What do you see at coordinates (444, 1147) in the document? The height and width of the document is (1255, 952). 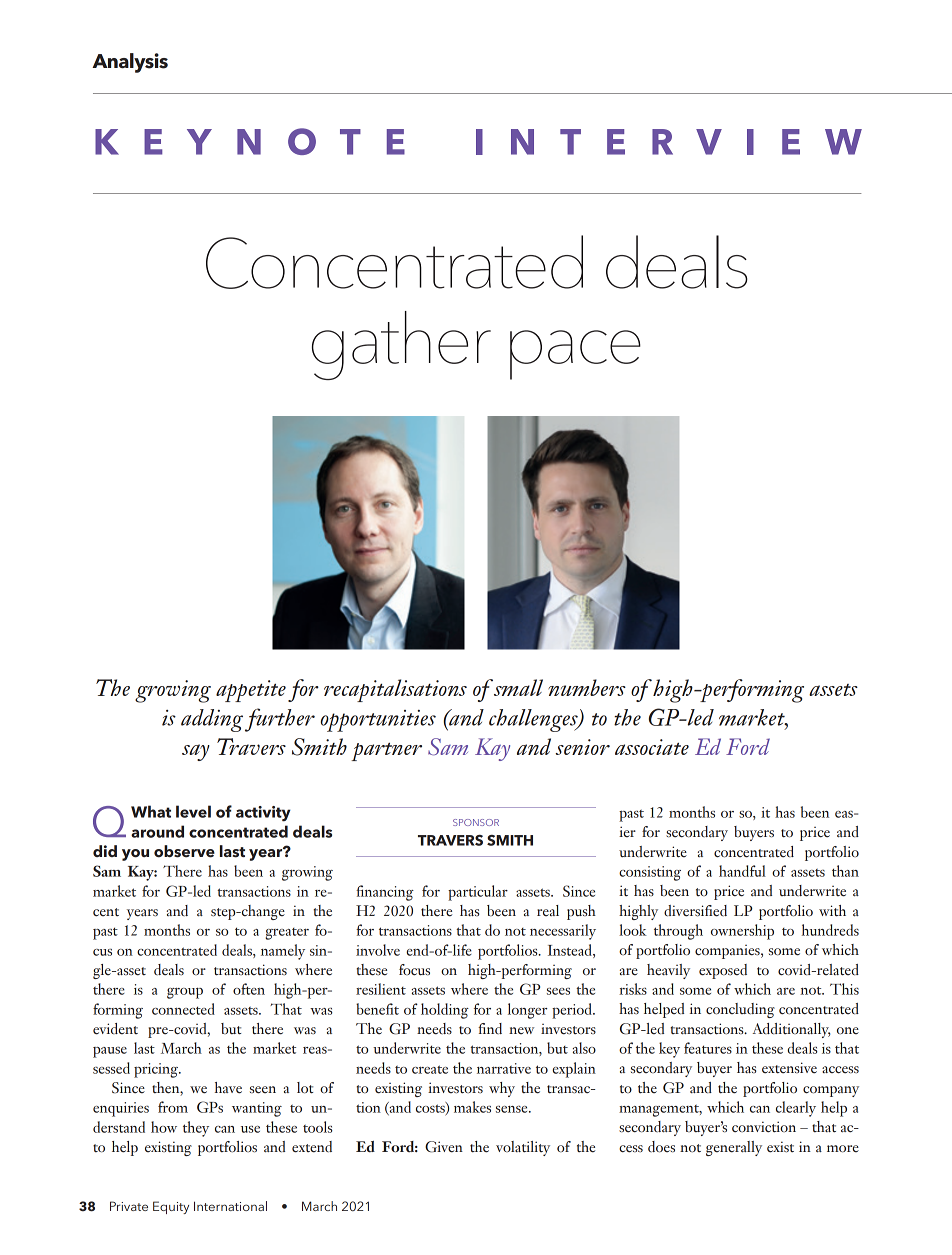 I see `Given` at bounding box center [444, 1147].
